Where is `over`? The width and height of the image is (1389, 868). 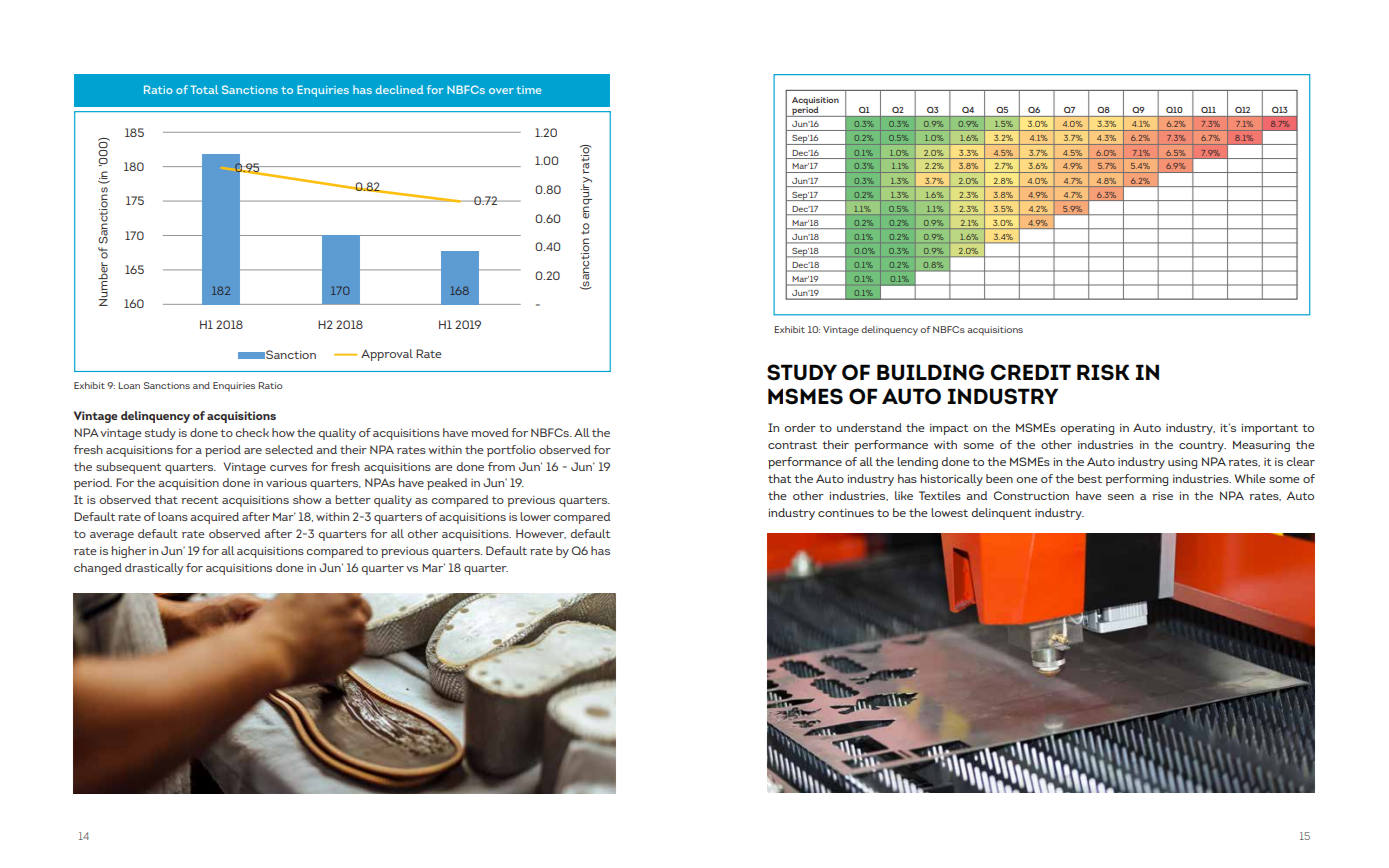
over is located at coordinates (501, 91).
